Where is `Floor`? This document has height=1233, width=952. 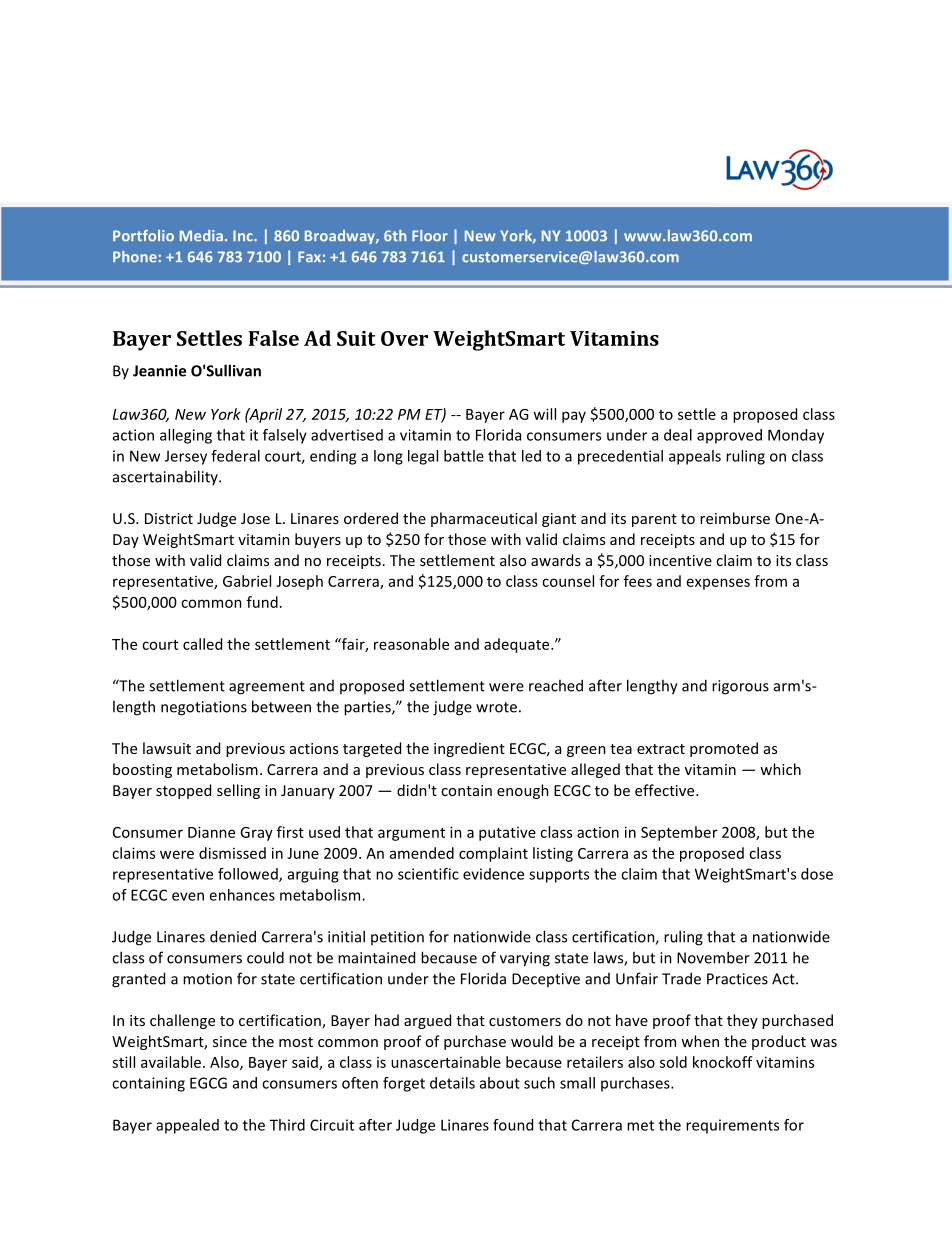
Floor is located at coordinates (430, 236).
